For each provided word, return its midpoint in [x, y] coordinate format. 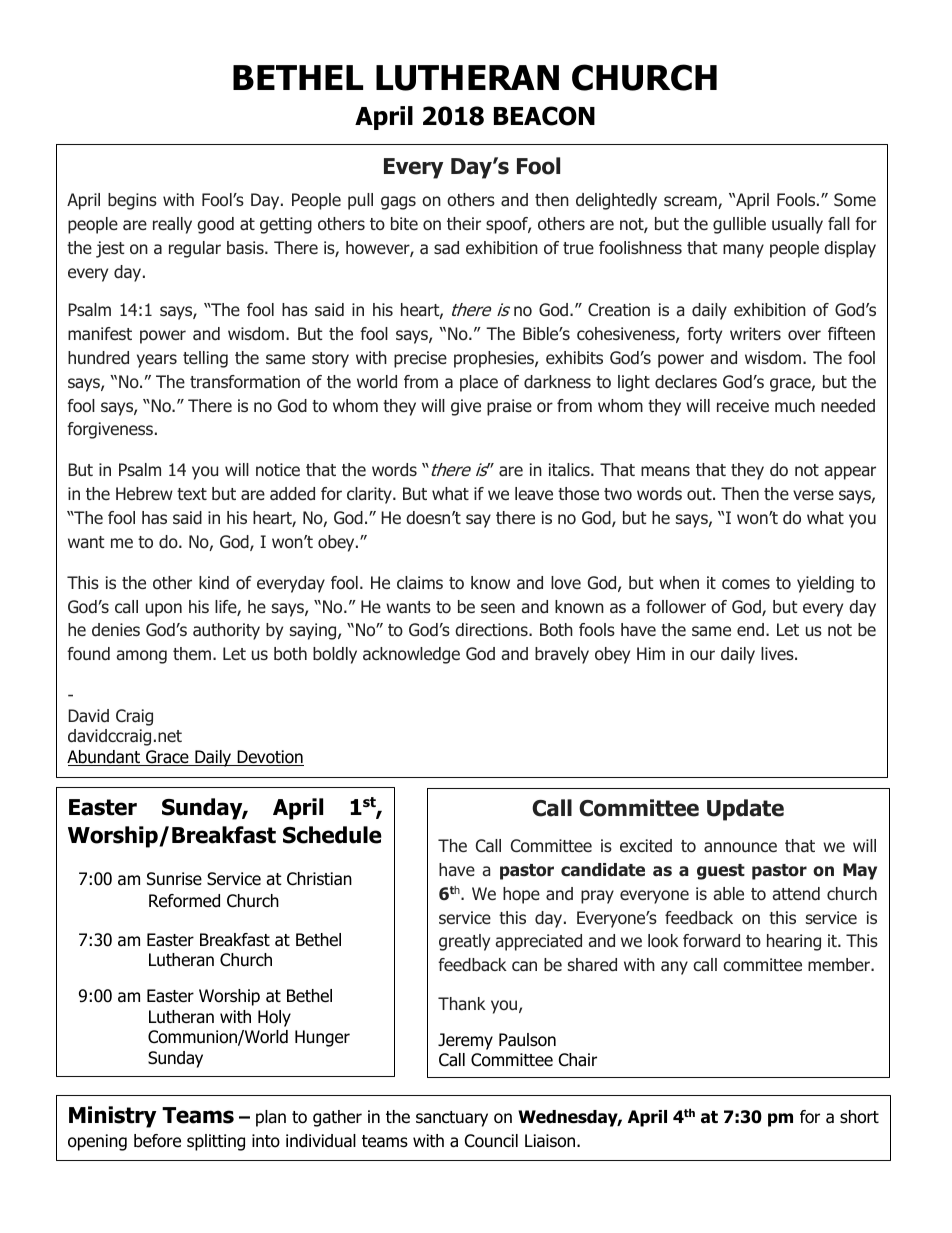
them [192, 653]
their [464, 223]
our [702, 655]
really [172, 225]
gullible [739, 225]
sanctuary [452, 1119]
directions [492, 630]
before [157, 1141]
